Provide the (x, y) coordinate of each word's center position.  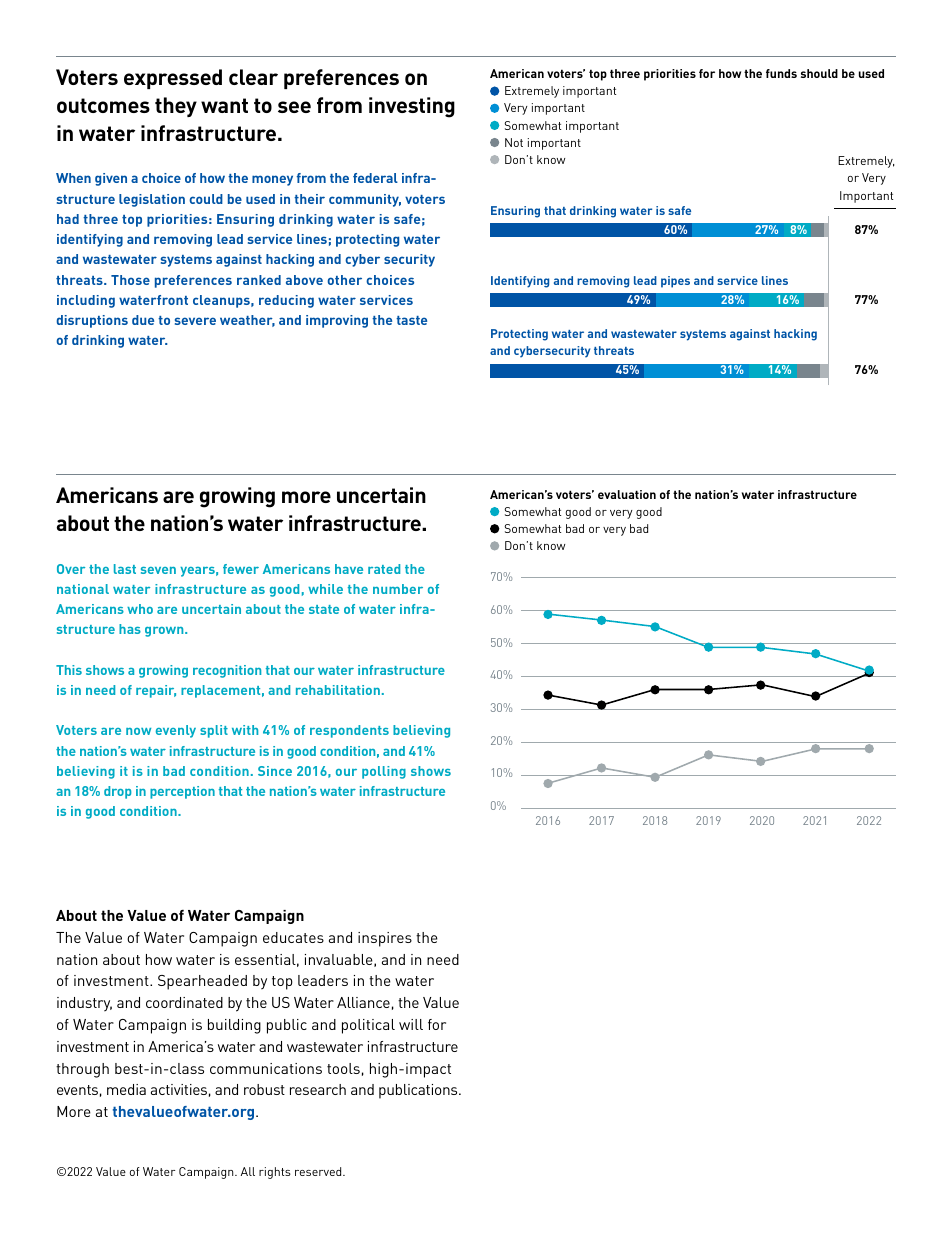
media (126, 1089)
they (176, 107)
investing (412, 107)
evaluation (627, 494)
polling (384, 772)
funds (781, 73)
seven (158, 570)
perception (182, 792)
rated (384, 569)
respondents (349, 731)
